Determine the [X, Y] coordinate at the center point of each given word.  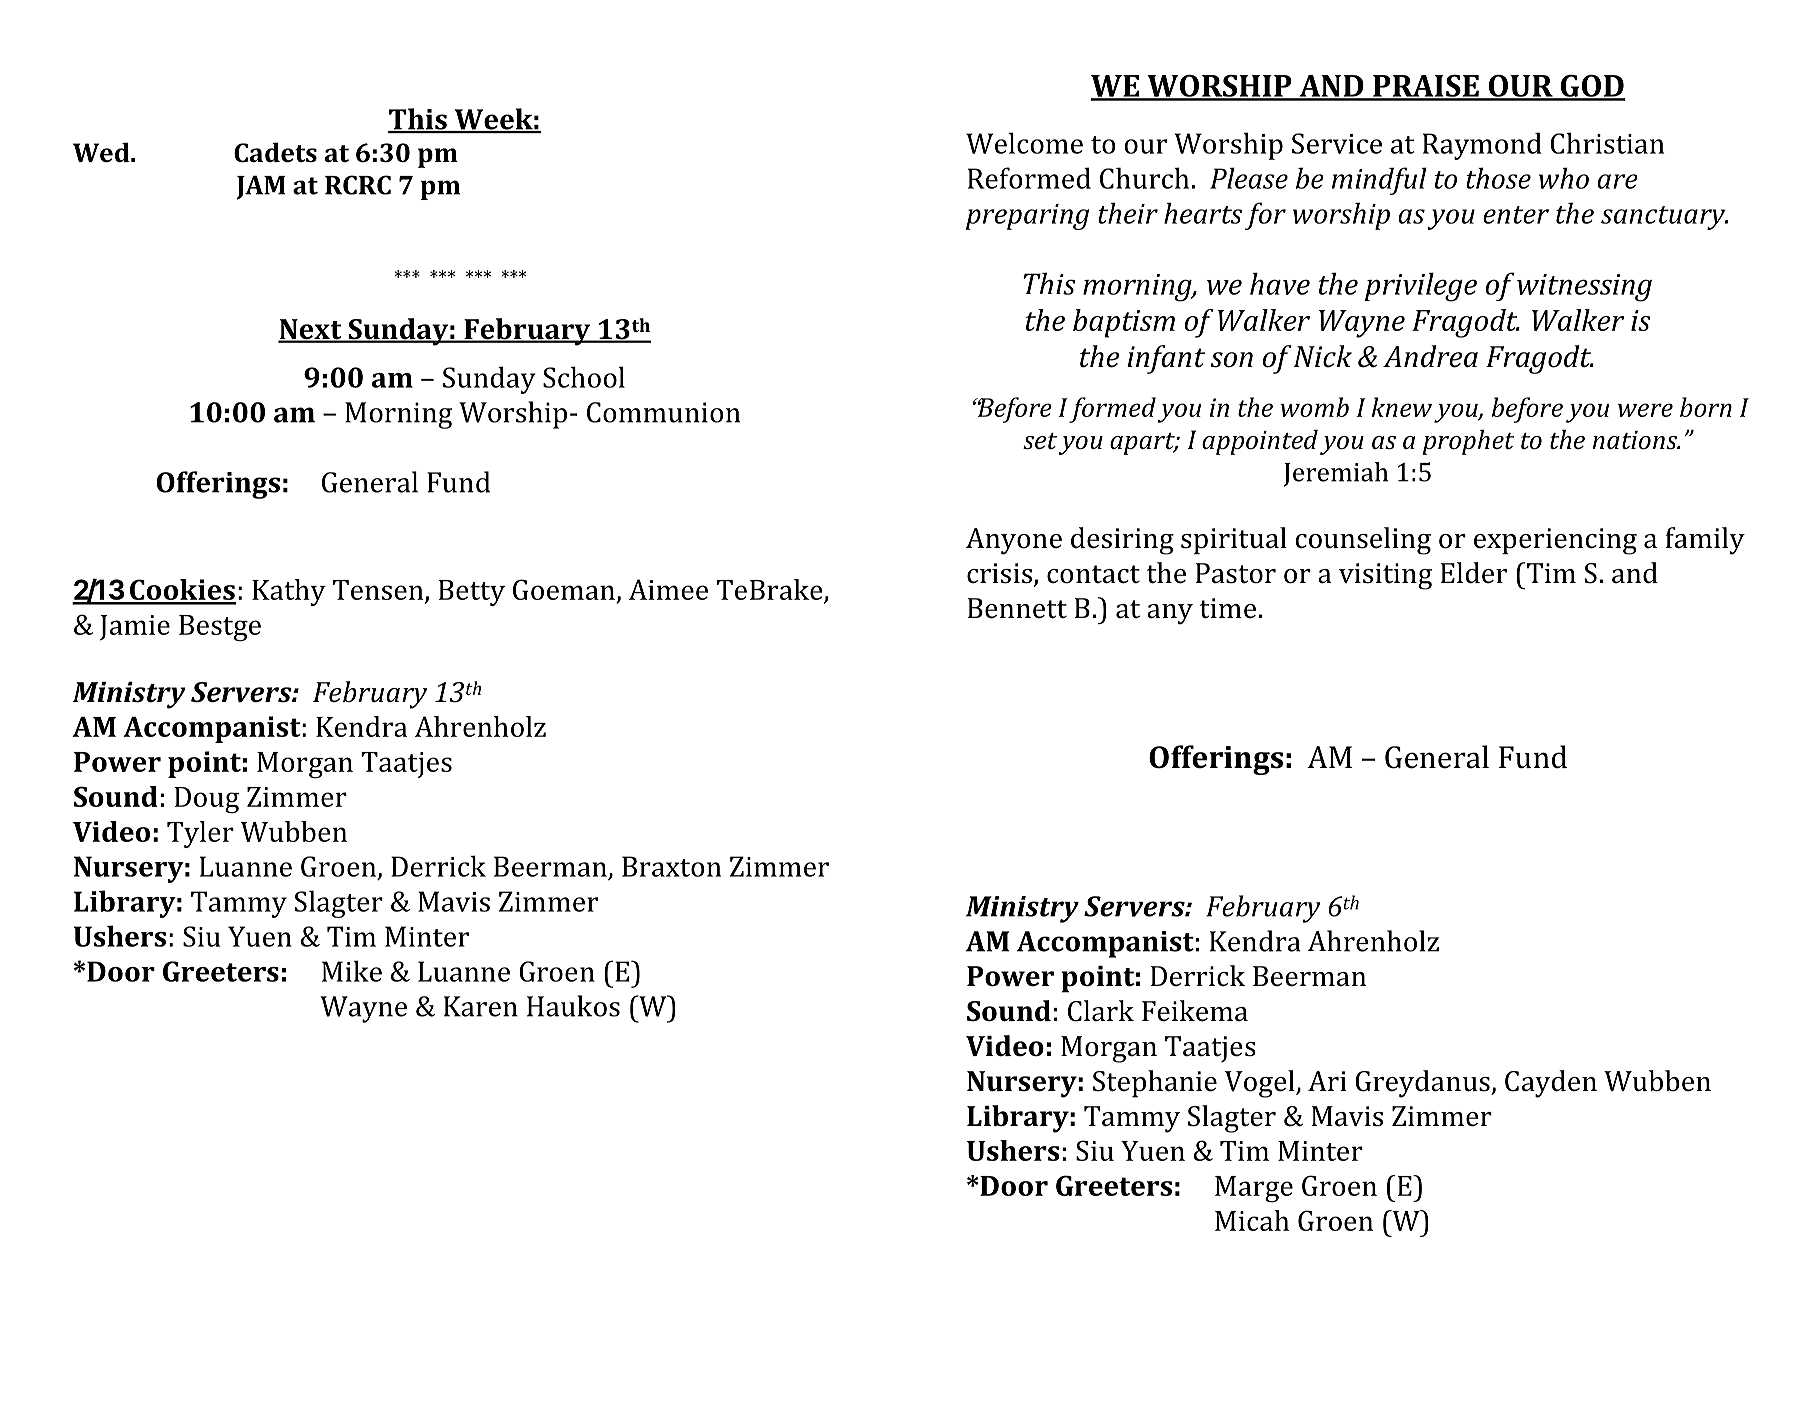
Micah [1252, 1220]
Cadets [275, 152]
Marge [1254, 1189]
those [1498, 178]
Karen [481, 1006]
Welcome [1024, 143]
